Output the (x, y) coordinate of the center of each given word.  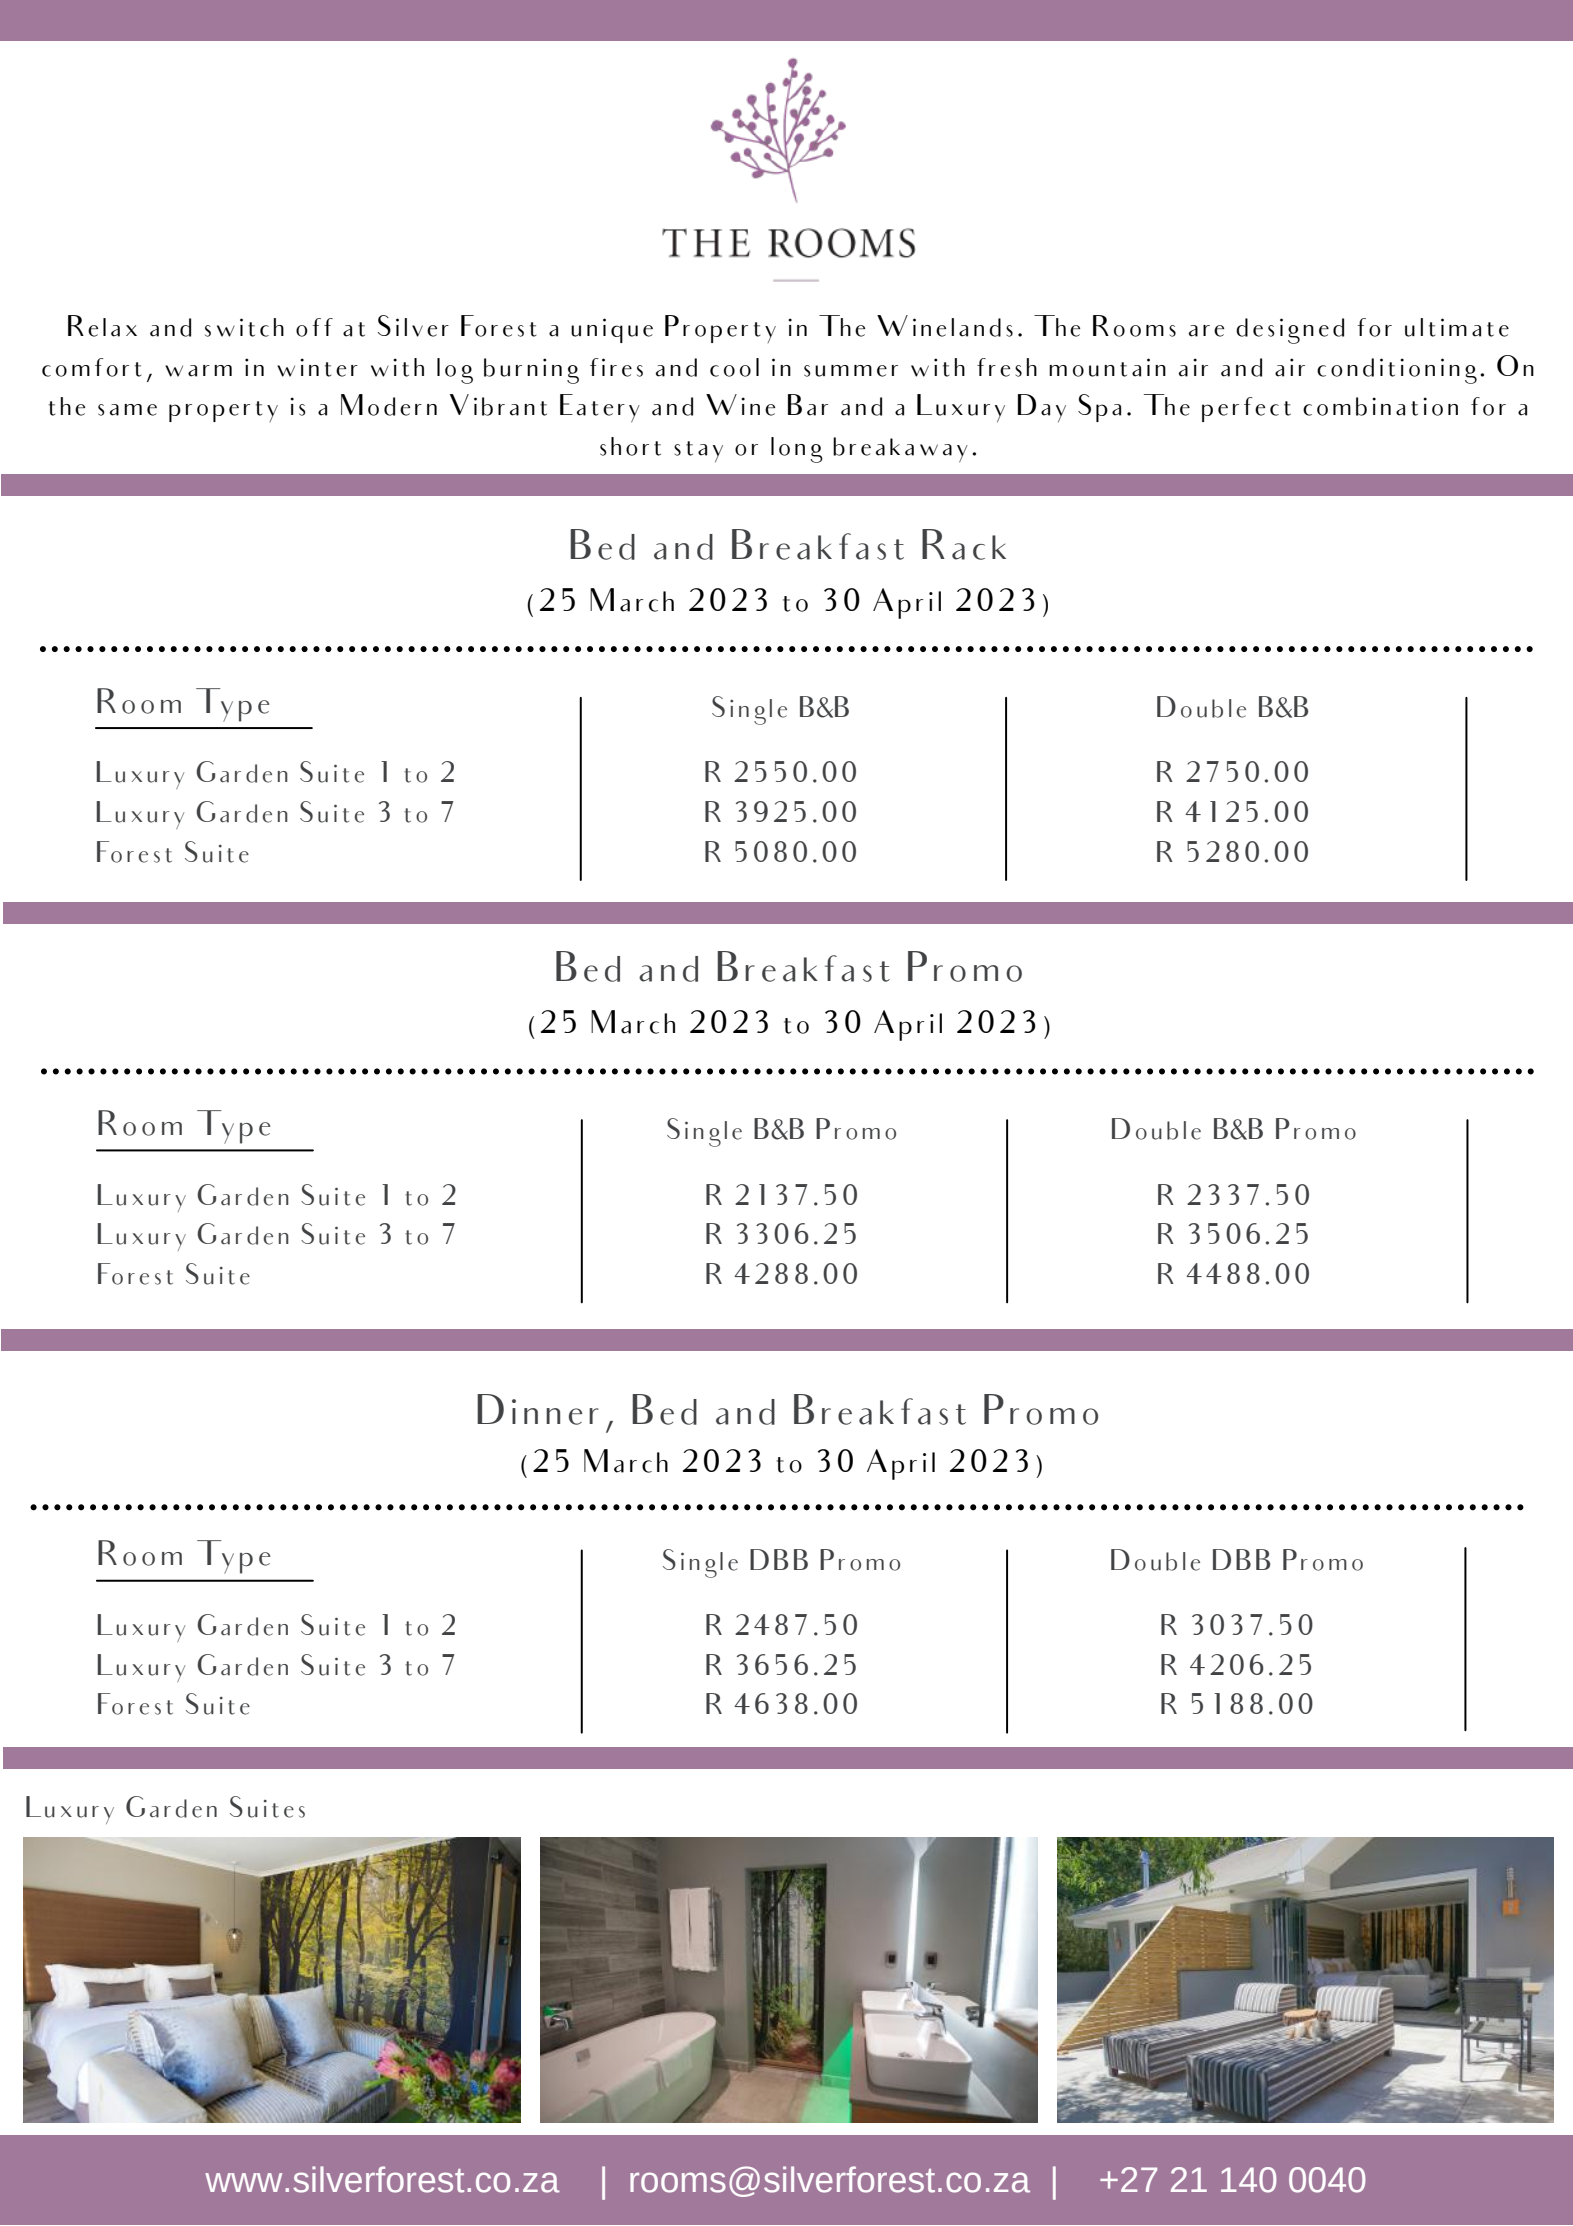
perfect (1246, 409)
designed (1290, 331)
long (797, 450)
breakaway (900, 449)
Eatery (600, 408)
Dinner (538, 1409)
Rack (964, 544)
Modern (389, 405)
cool (734, 367)
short (630, 446)
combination (1380, 406)
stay (698, 451)
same (127, 410)
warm (198, 371)
